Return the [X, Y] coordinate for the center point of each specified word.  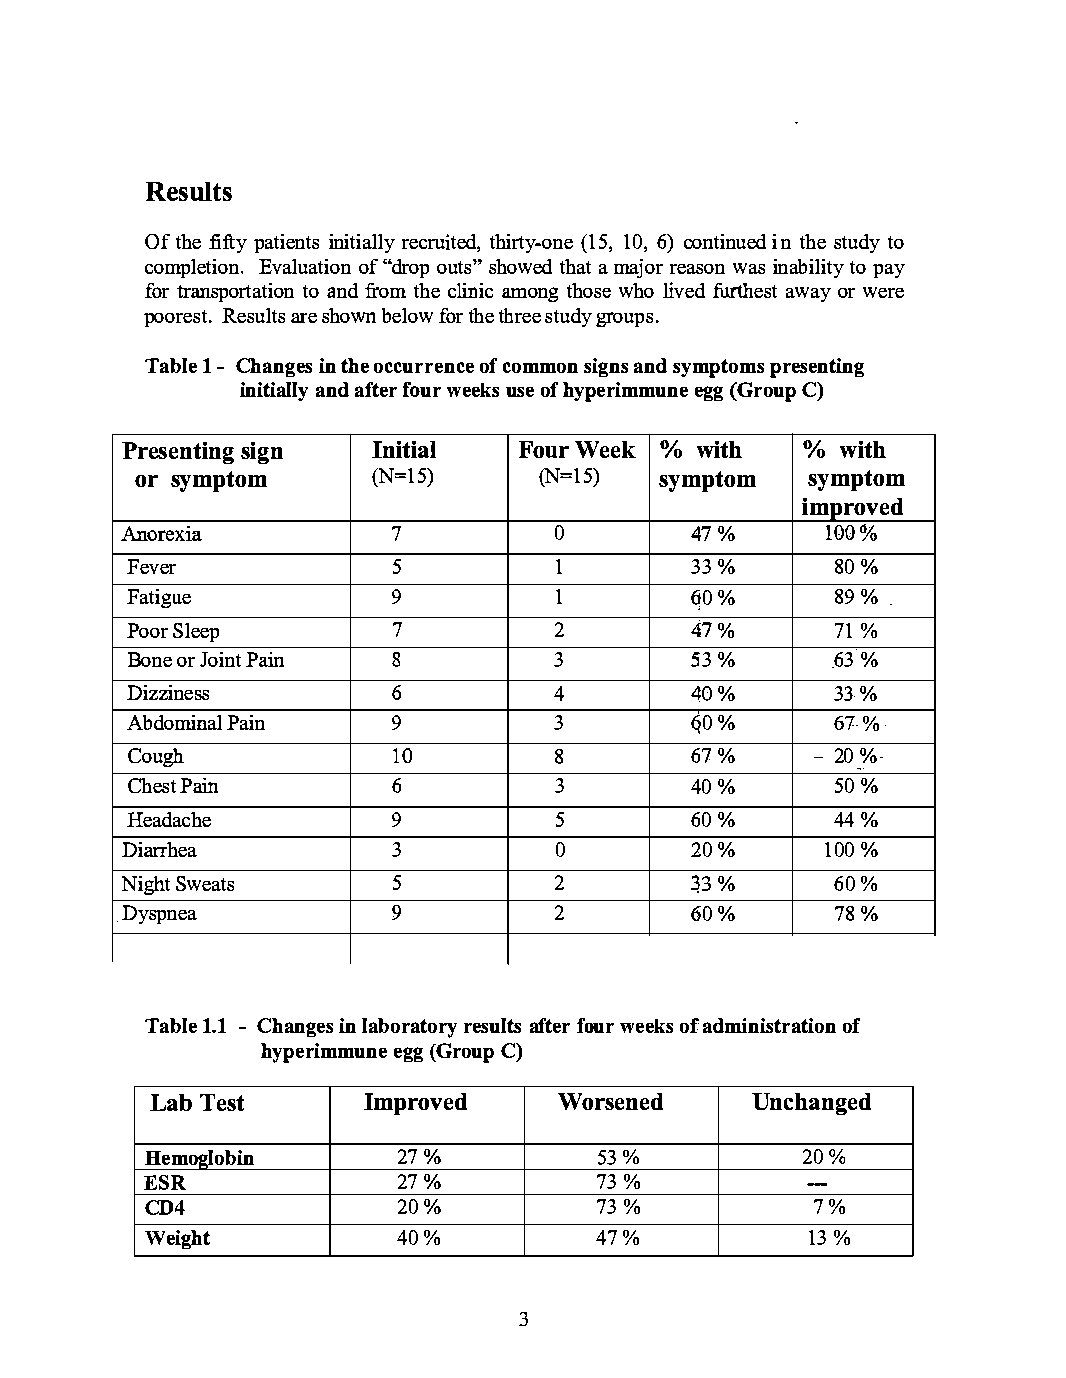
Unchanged [811, 1104]
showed [520, 266]
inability [808, 268]
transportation [235, 292]
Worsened [610, 1101]
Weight [177, 1239]
